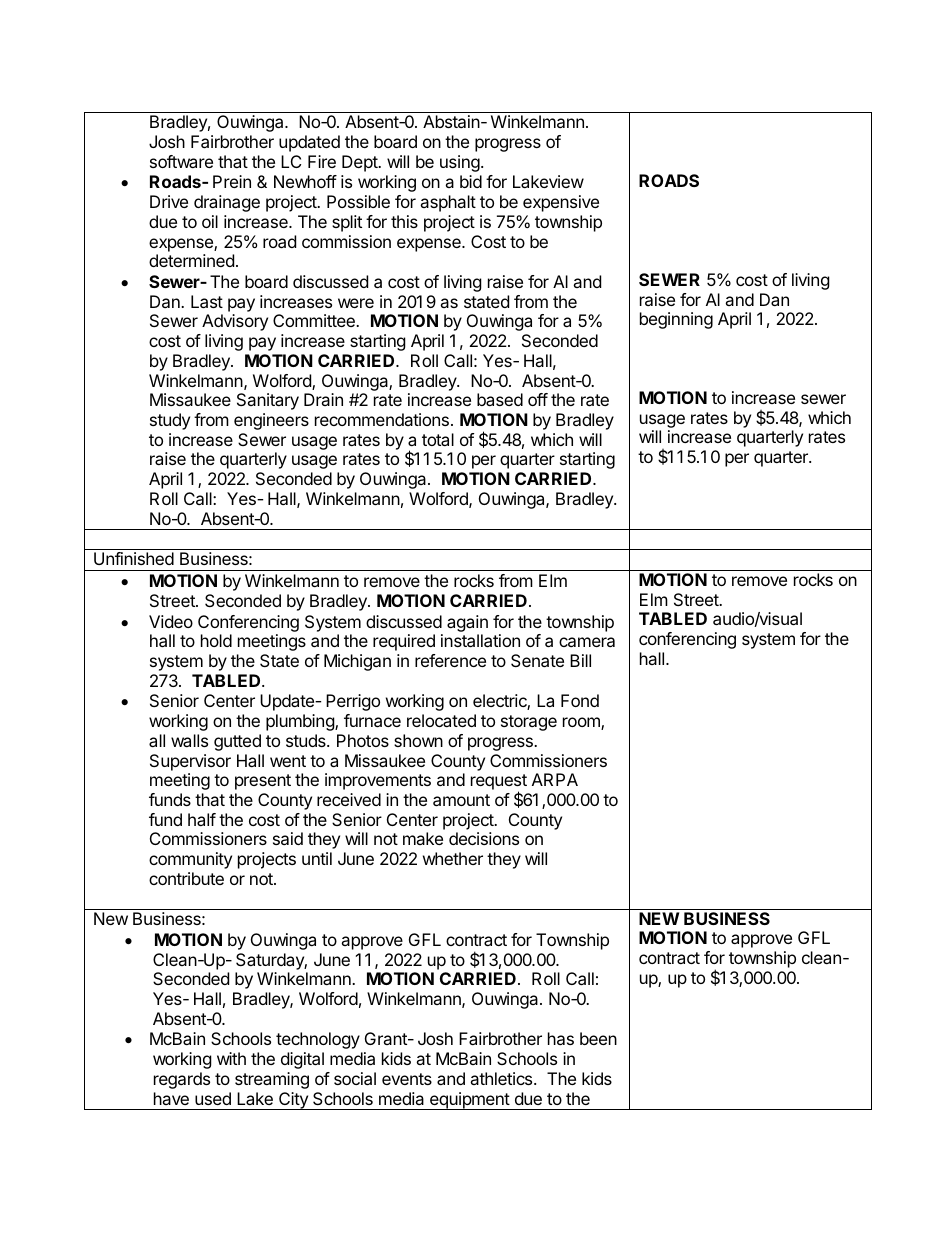 The image size is (952, 1233). Describe the element at coordinates (231, 1058) in the image. I see `with` at that location.
